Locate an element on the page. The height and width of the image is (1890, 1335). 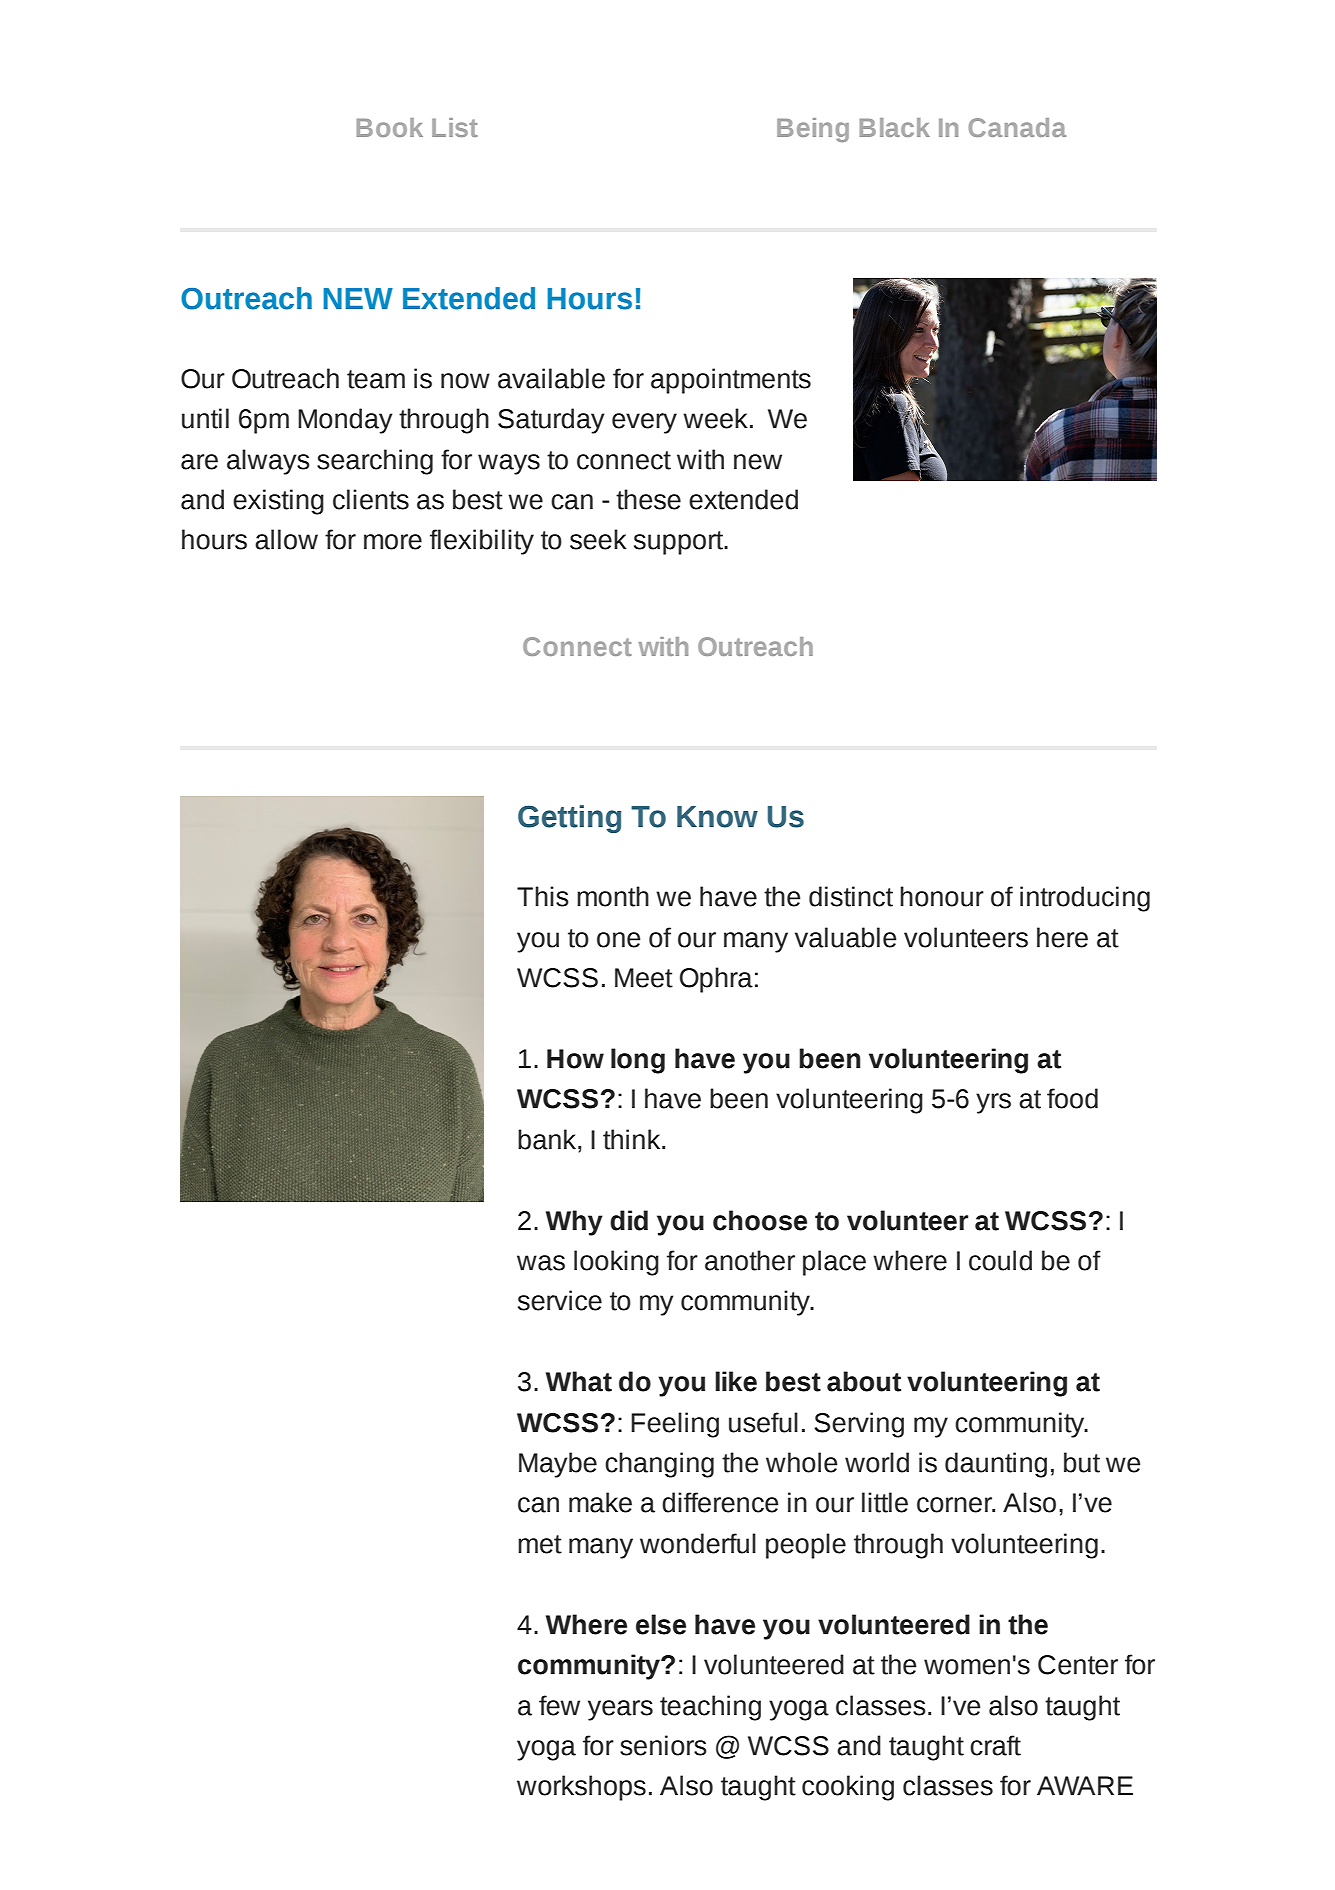
few is located at coordinates (559, 1705).
